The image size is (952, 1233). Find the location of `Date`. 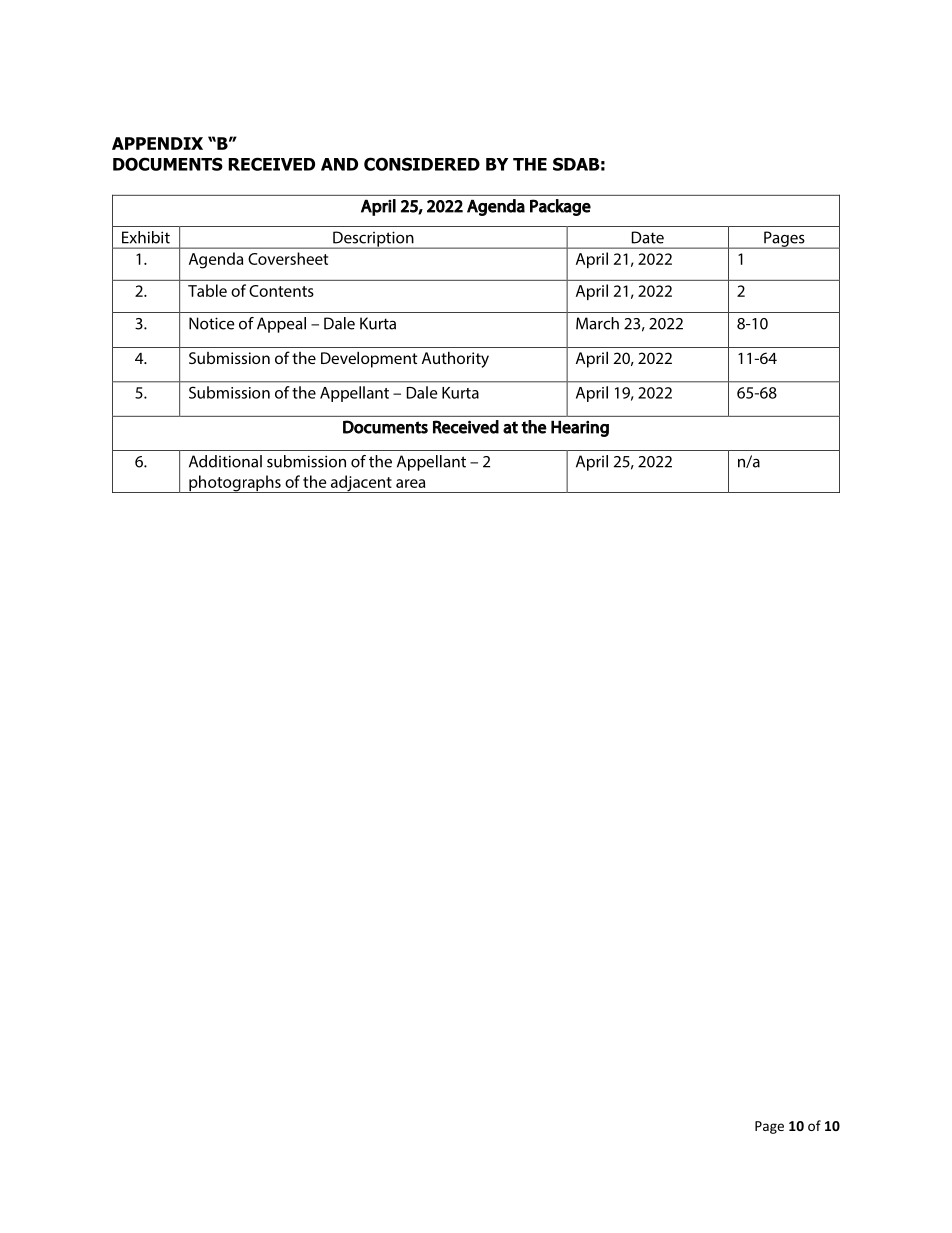

Date is located at coordinates (648, 237).
